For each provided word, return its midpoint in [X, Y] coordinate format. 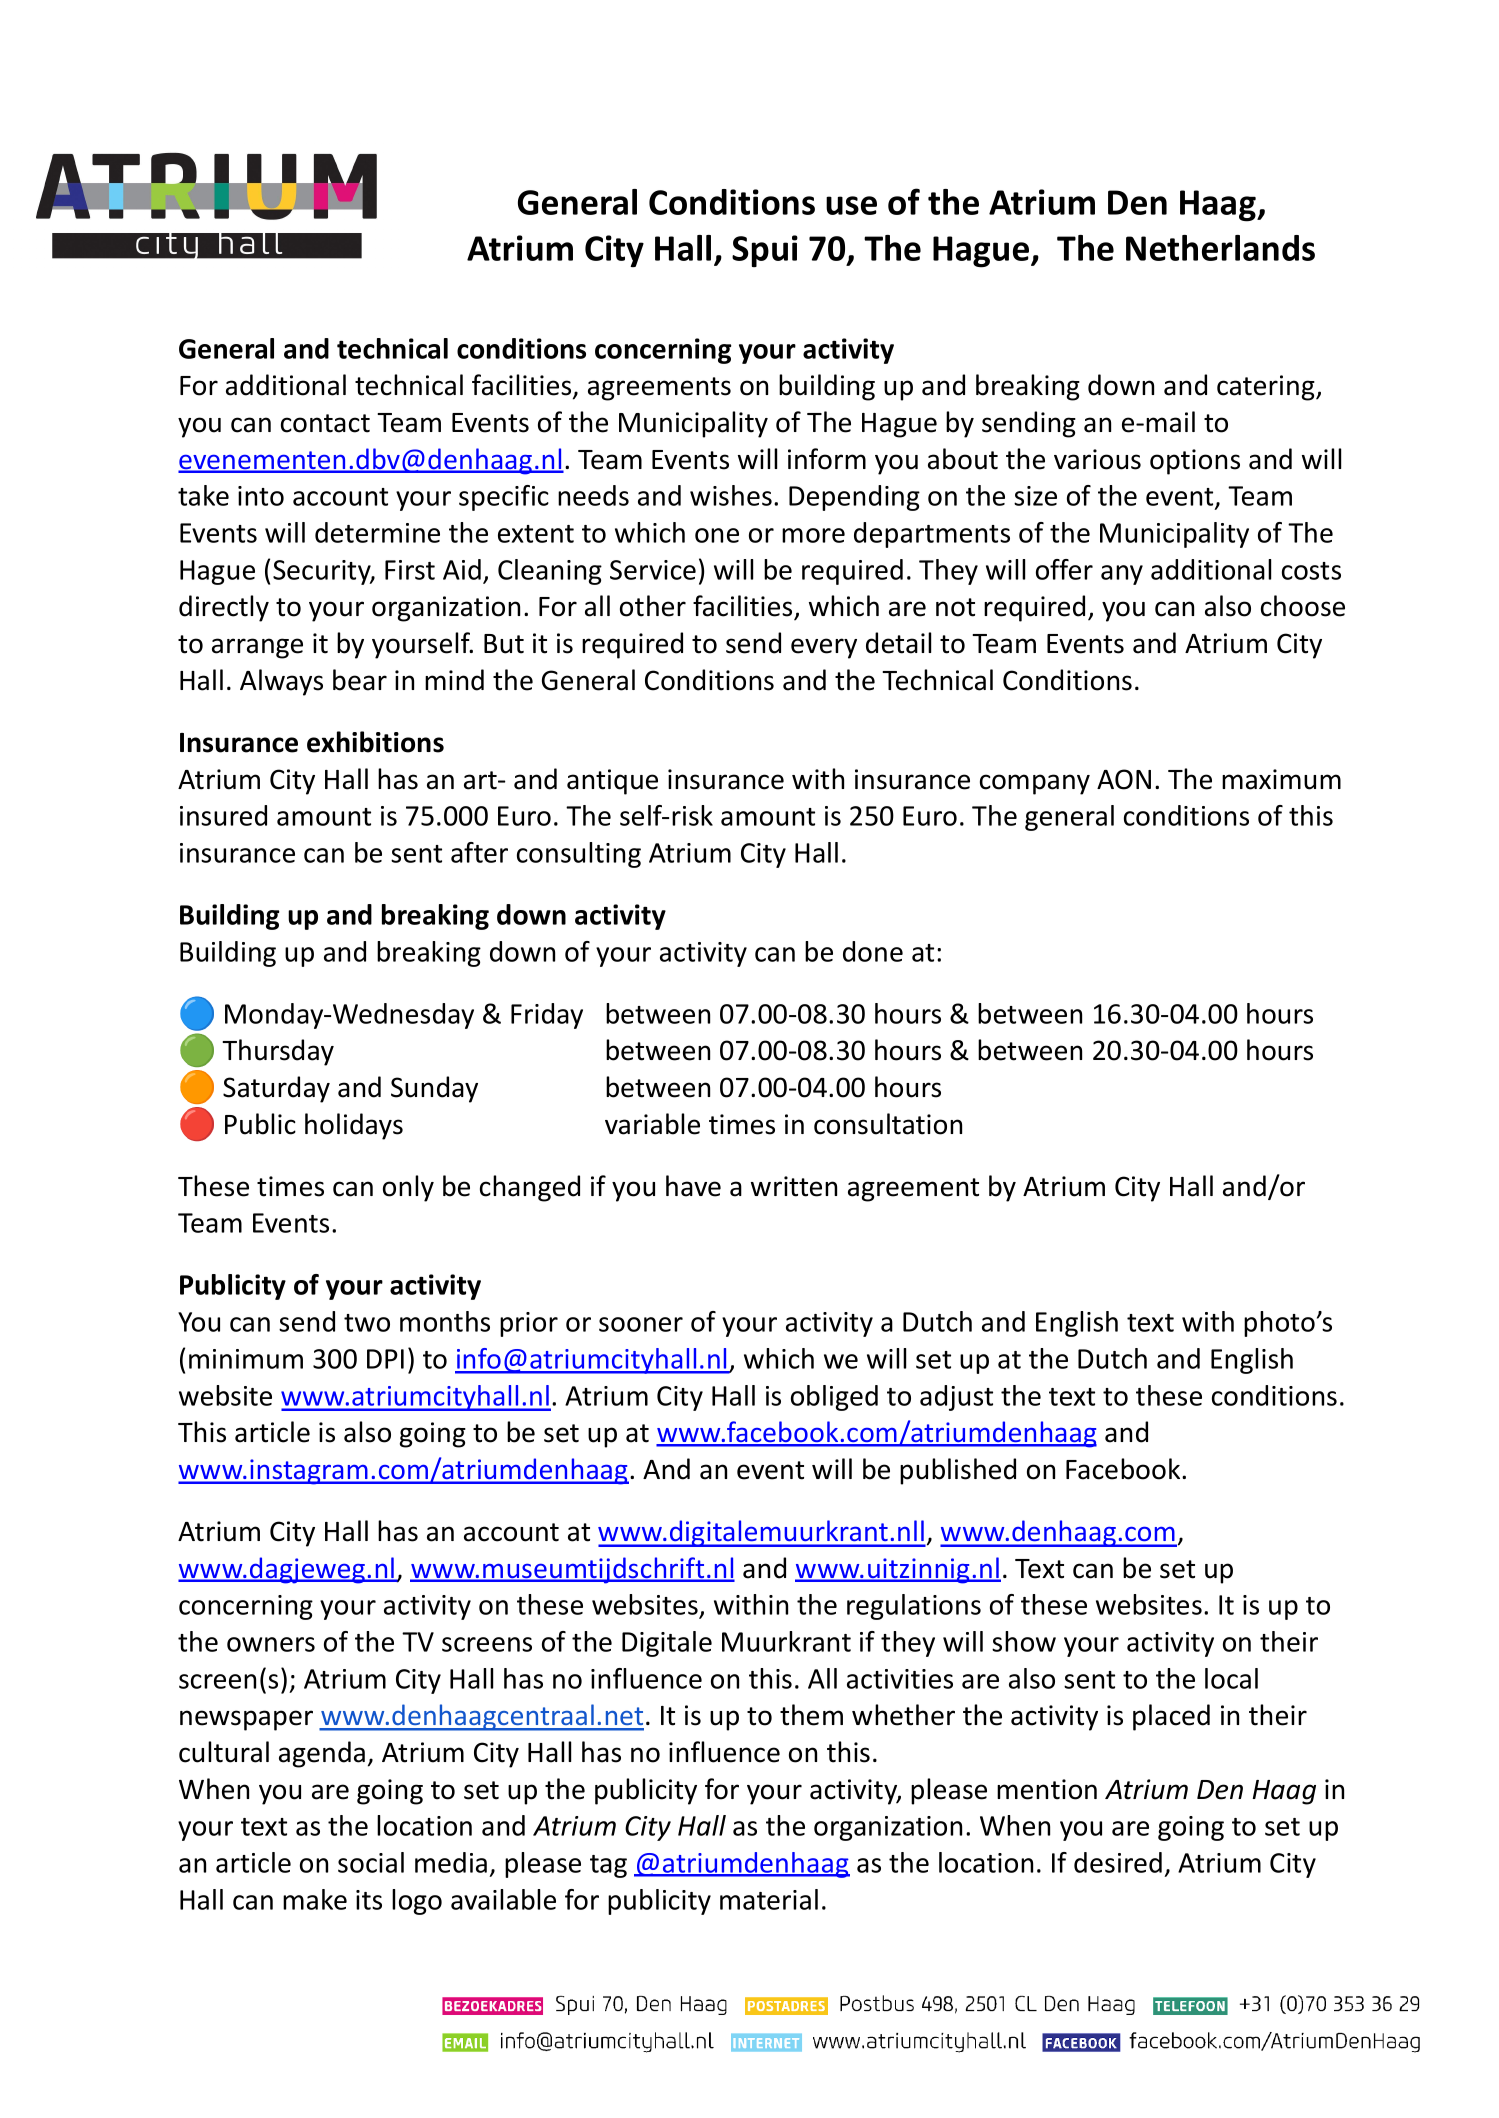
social [371, 1862]
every [824, 648]
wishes [731, 495]
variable [652, 1124]
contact [325, 423]
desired [1118, 1862]
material [769, 1899]
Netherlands [1220, 248]
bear [360, 680]
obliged [834, 1398]
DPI [385, 1359]
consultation [888, 1124]
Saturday [276, 1089]
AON [1124, 779]
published [958, 1471]
